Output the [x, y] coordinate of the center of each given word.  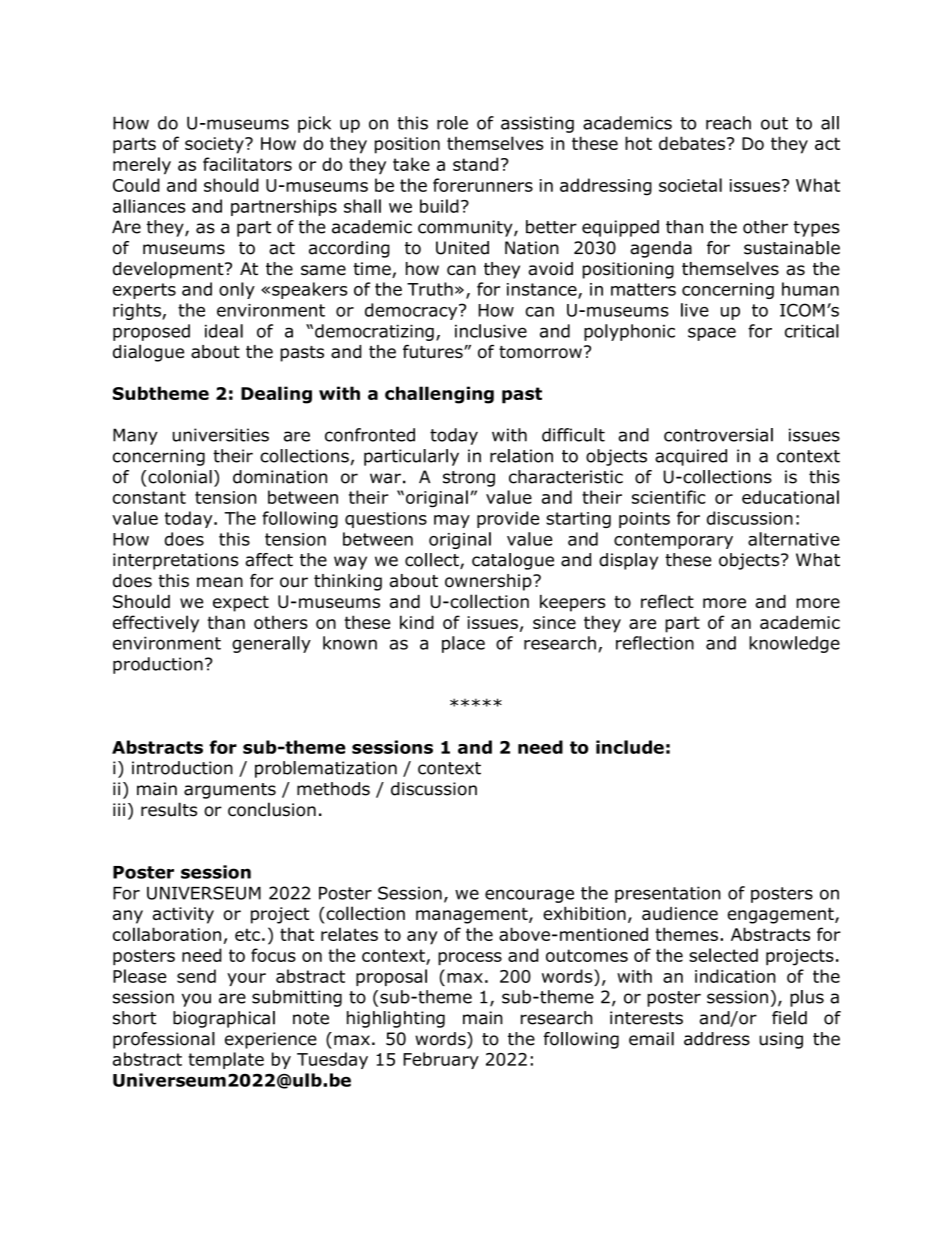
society [215, 145]
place [463, 644]
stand [475, 164]
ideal [224, 331]
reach [728, 123]
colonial [179, 477]
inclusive [491, 331]
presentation [668, 894]
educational [790, 497]
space [712, 334]
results [169, 809]
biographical [224, 1019]
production [158, 665]
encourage [529, 896]
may [452, 521]
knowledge [794, 644]
